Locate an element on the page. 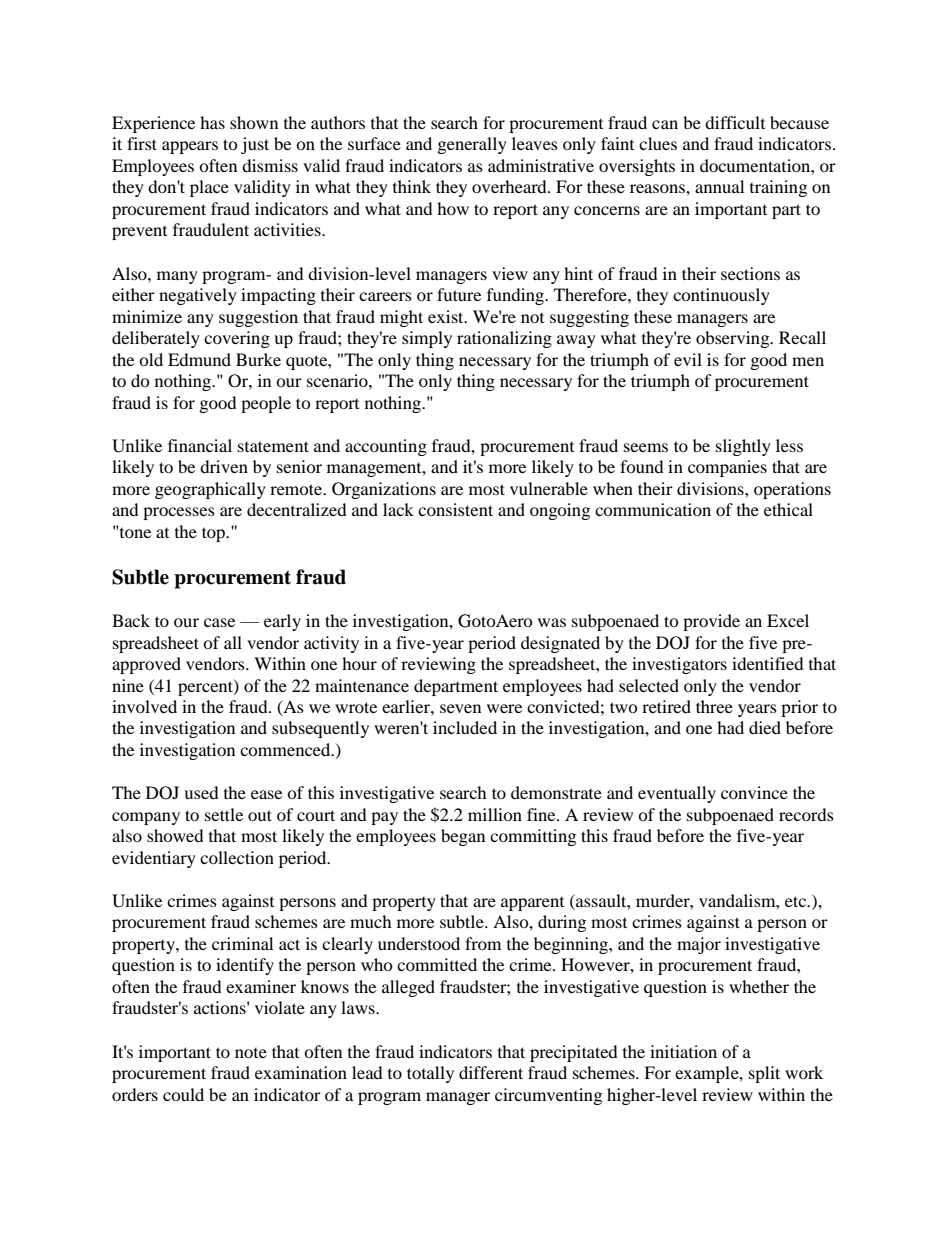 This image has height=1233, width=952. case is located at coordinates (219, 622).
